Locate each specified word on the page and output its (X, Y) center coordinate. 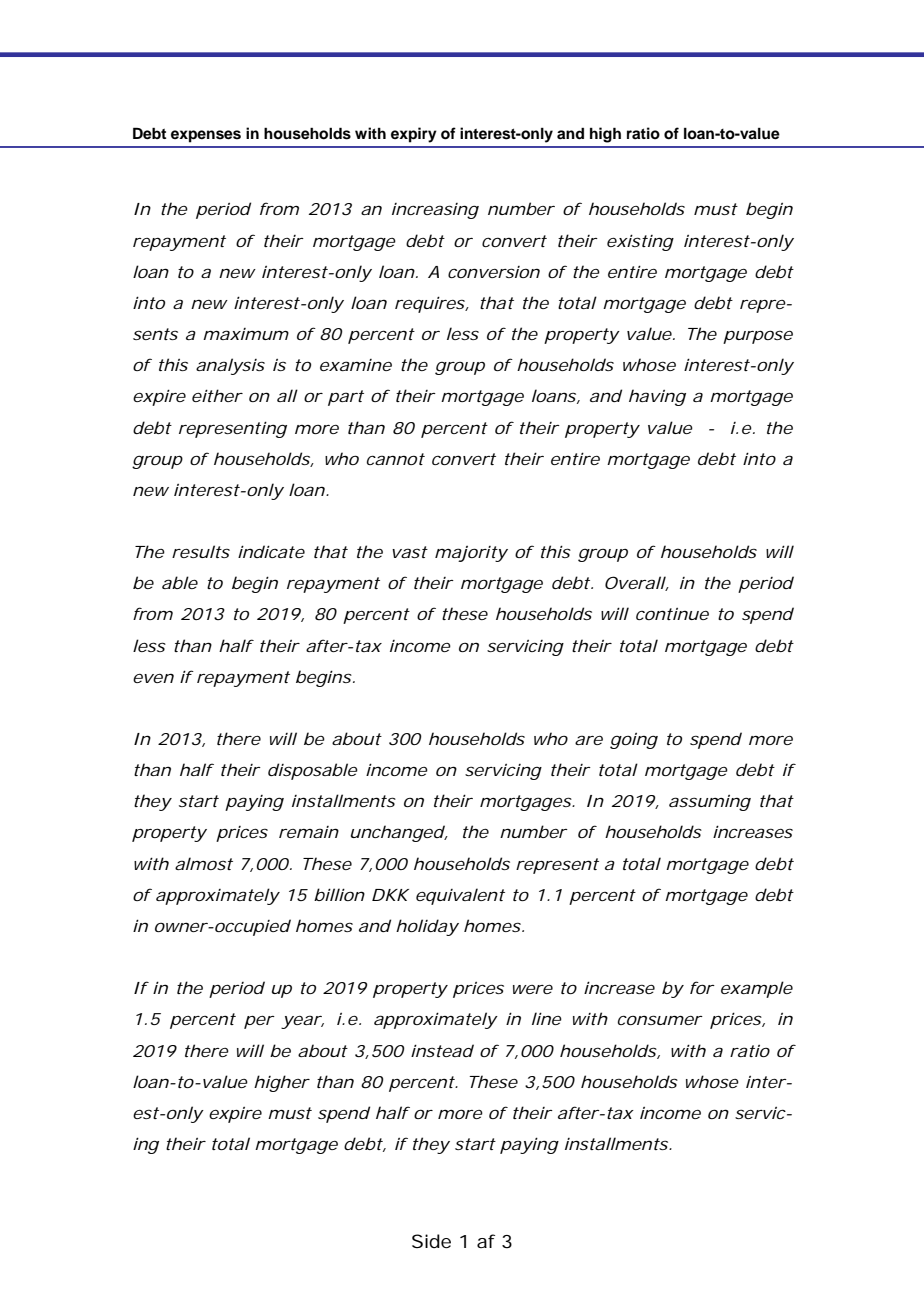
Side (431, 1241)
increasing (435, 211)
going (634, 741)
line (547, 1018)
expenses (206, 136)
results (201, 551)
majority (471, 554)
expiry (414, 135)
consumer (660, 1020)
